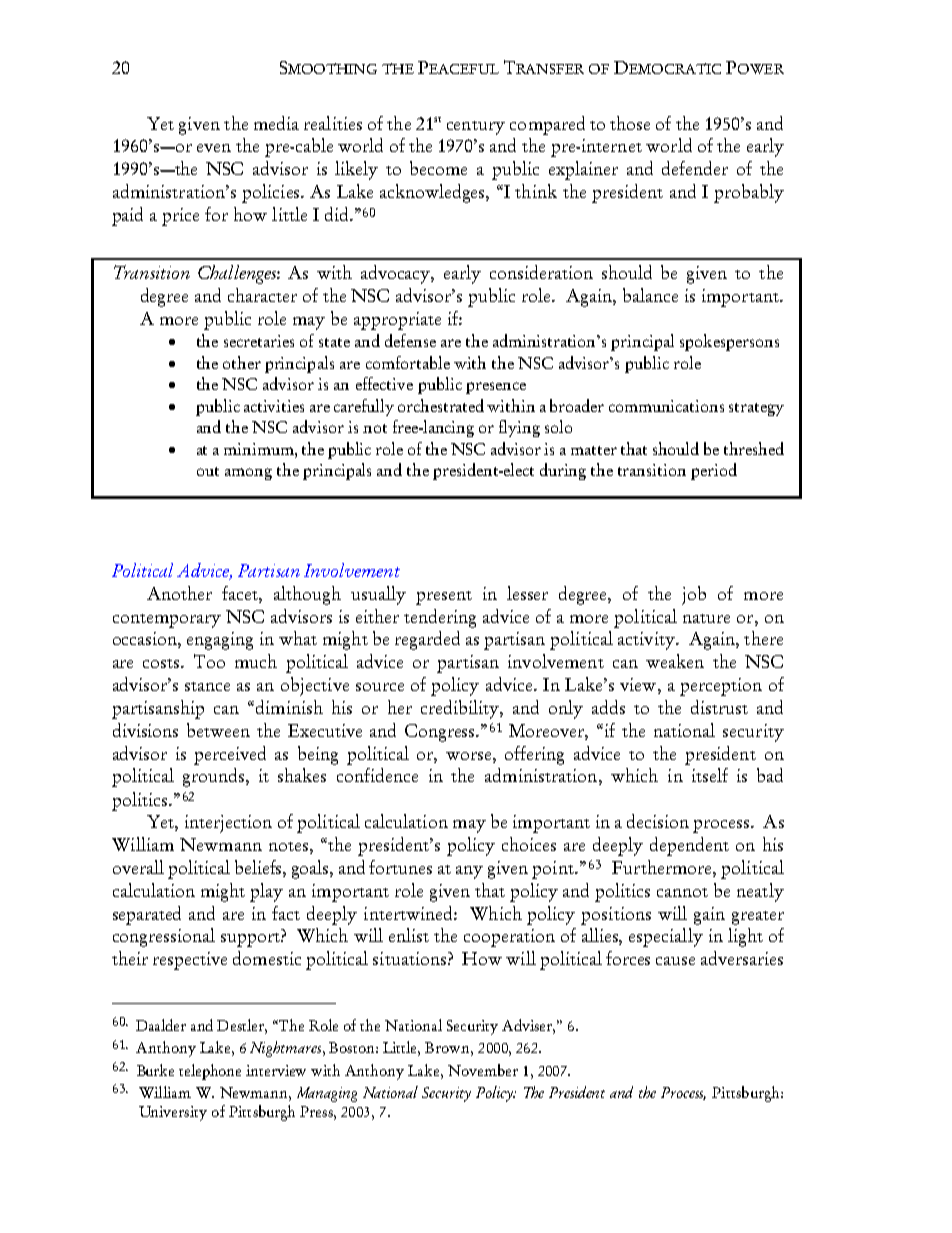  Describe the element at coordinates (220, 641) in the screenshot. I see `engaging` at that location.
